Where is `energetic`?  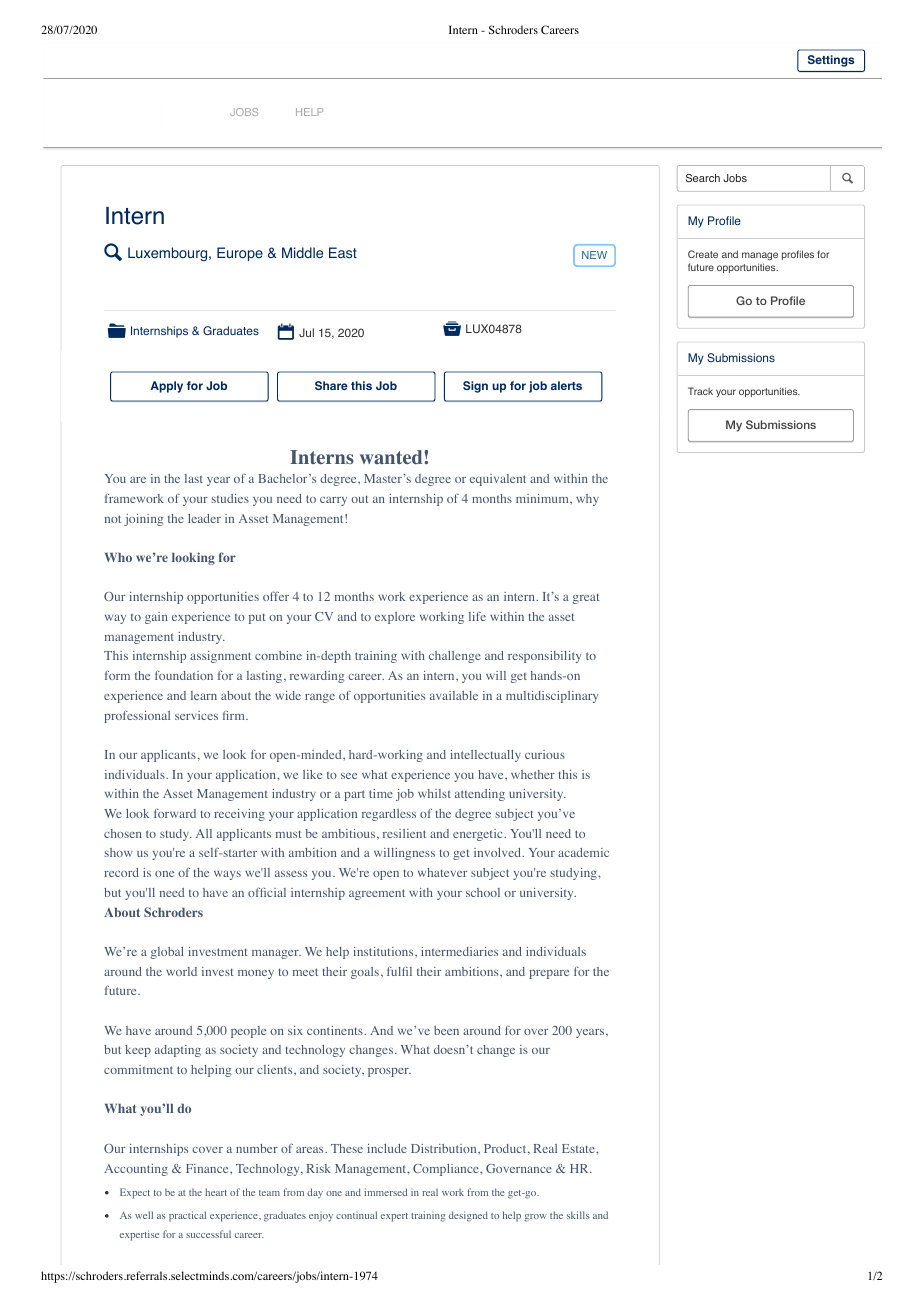
energetic is located at coordinates (479, 835).
